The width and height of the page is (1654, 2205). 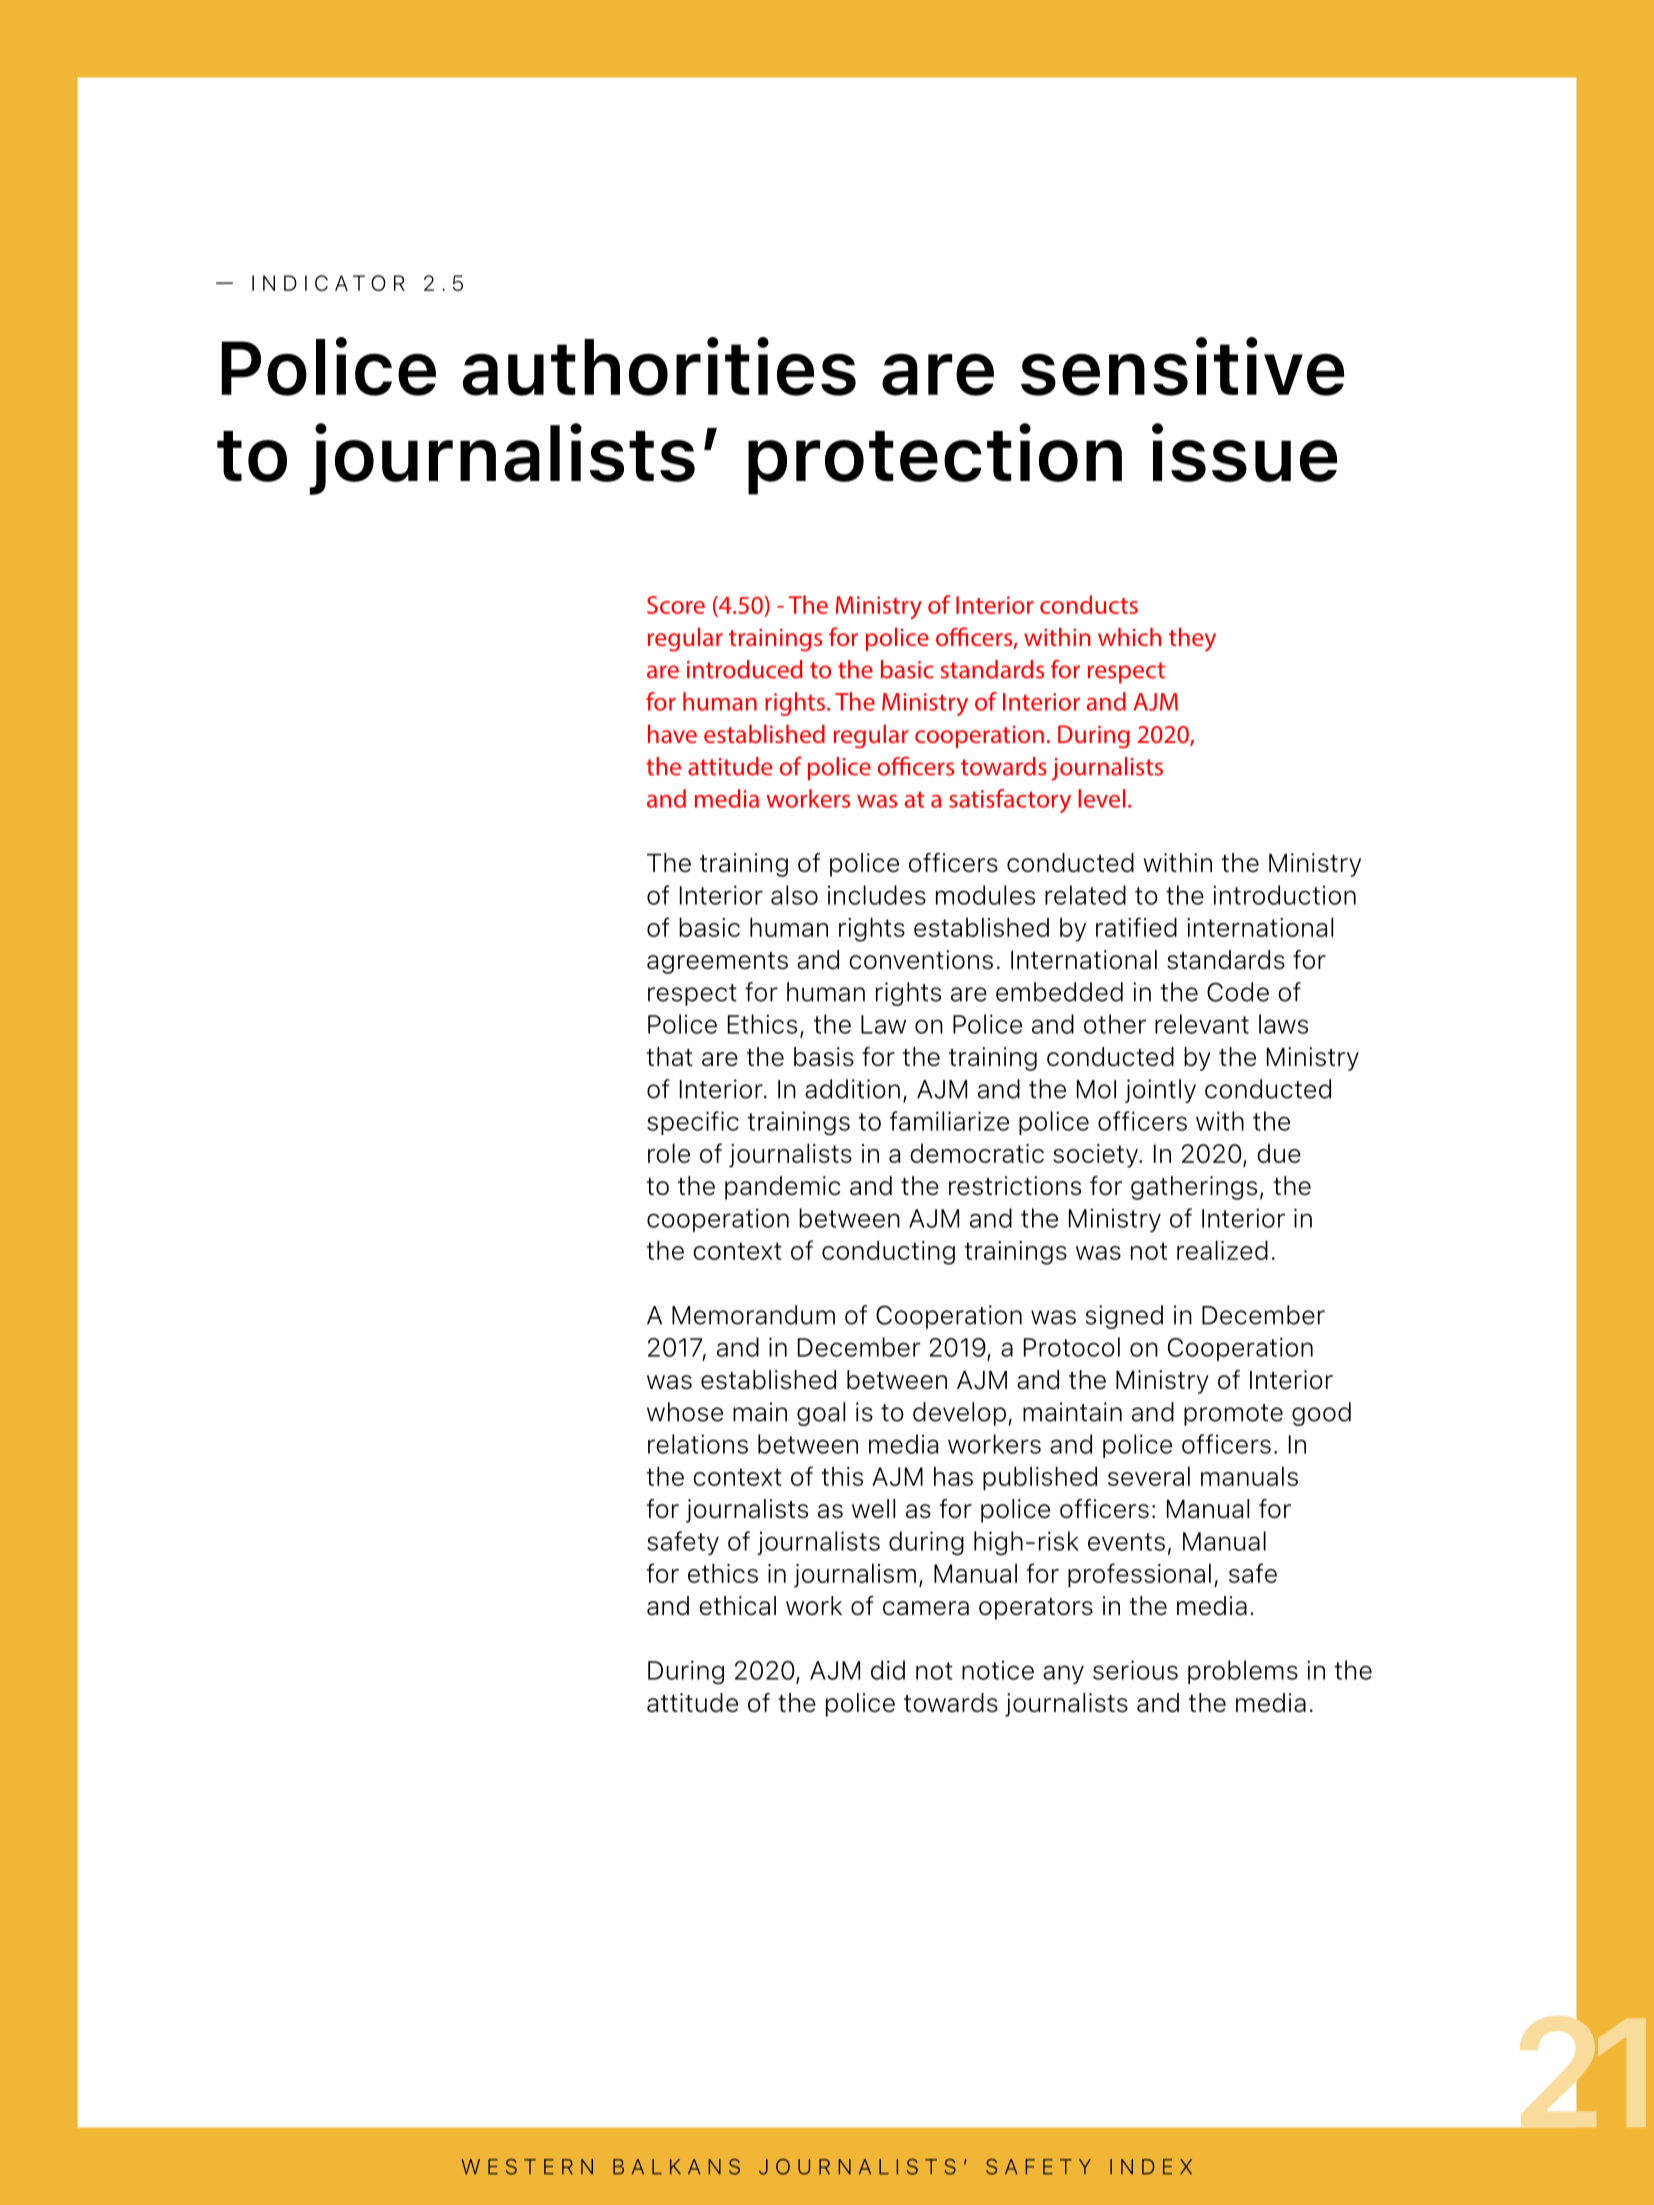 What do you see at coordinates (659, 366) in the page?
I see `authorities` at bounding box center [659, 366].
